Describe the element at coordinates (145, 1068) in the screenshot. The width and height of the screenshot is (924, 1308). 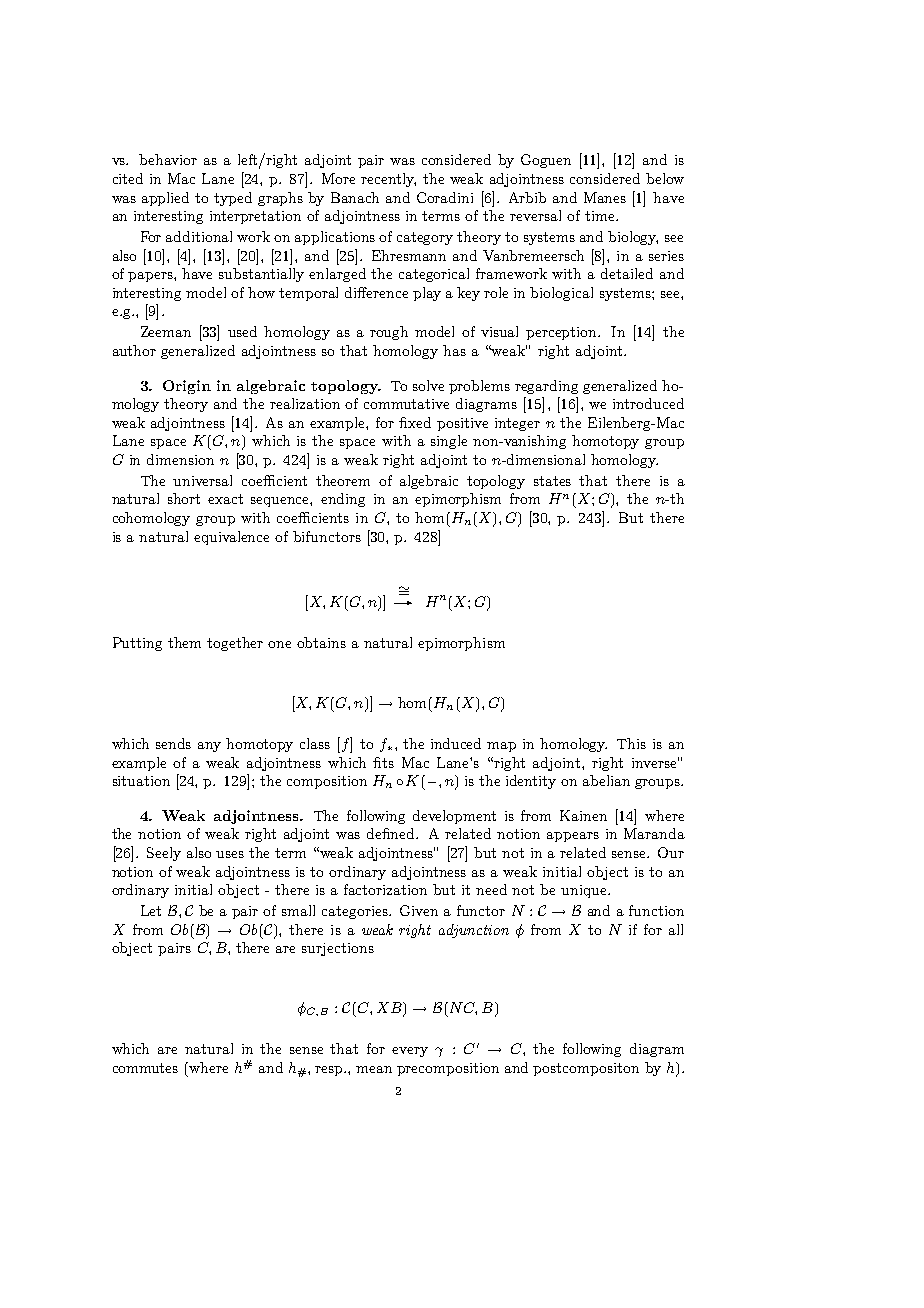
I see `commutes` at that location.
